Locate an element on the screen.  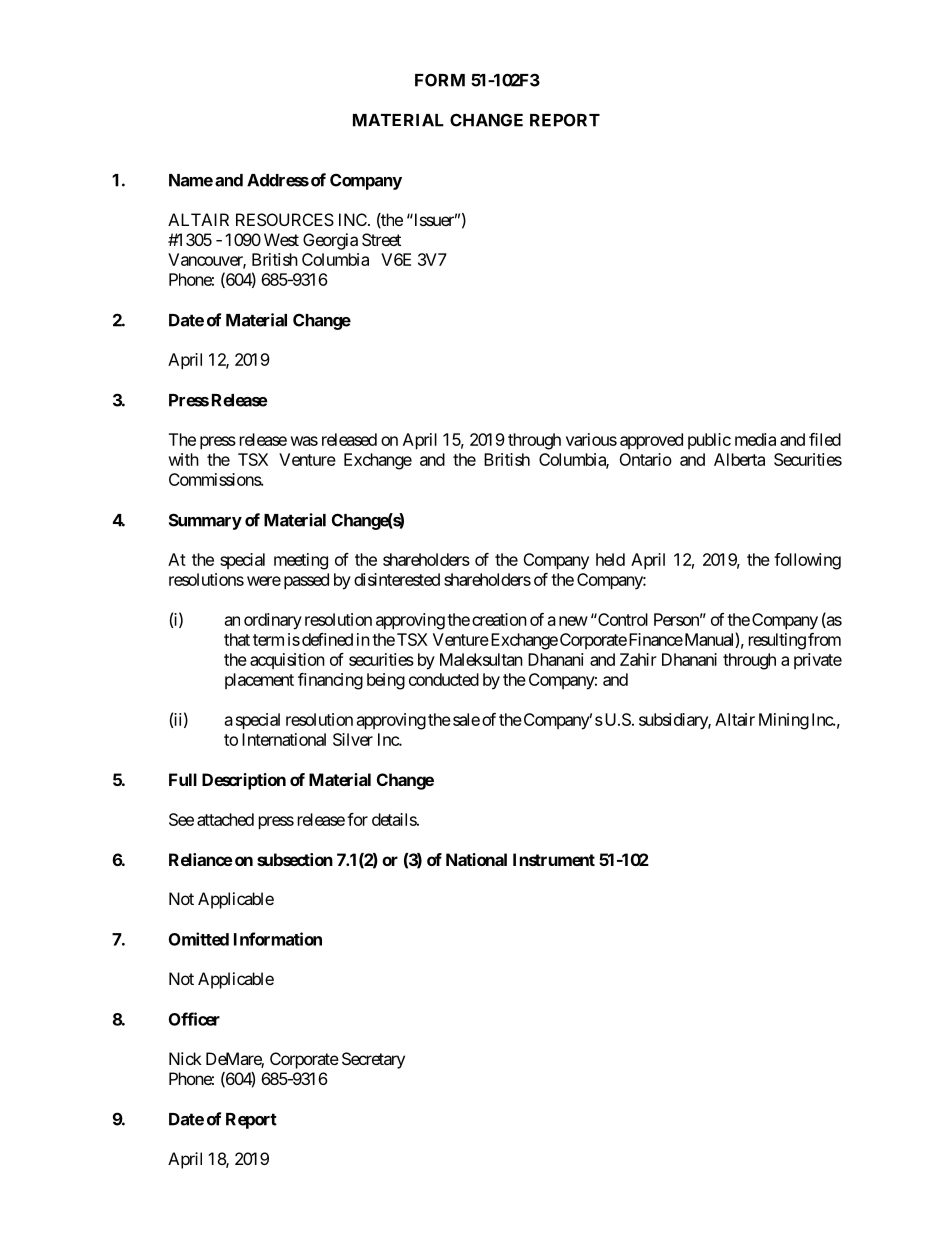
placement is located at coordinates (259, 681).
